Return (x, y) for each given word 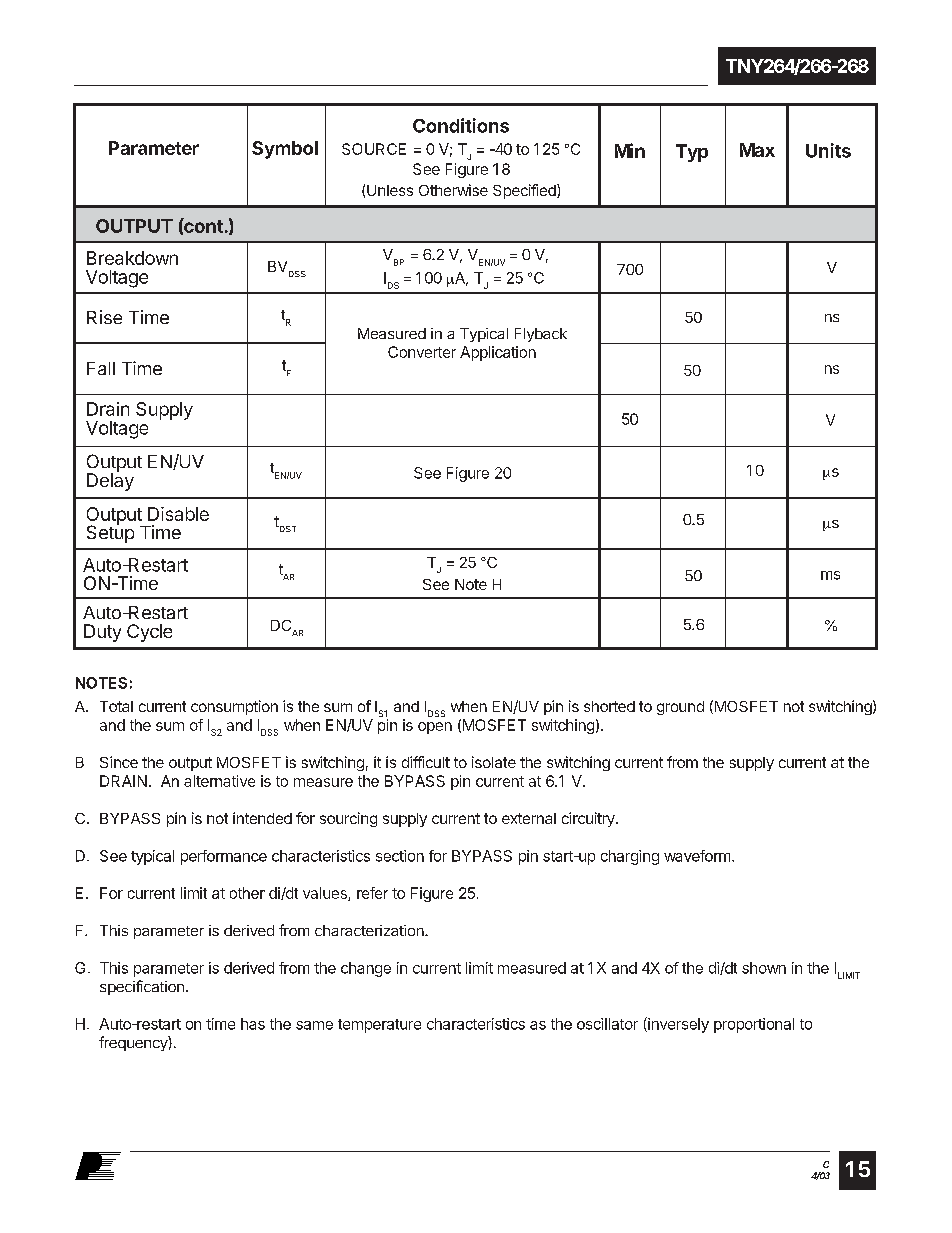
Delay (110, 481)
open (435, 728)
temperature (379, 1026)
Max (757, 150)
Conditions (461, 125)
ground (680, 708)
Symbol (285, 150)
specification (142, 987)
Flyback (541, 335)
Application (498, 353)
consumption (234, 707)
